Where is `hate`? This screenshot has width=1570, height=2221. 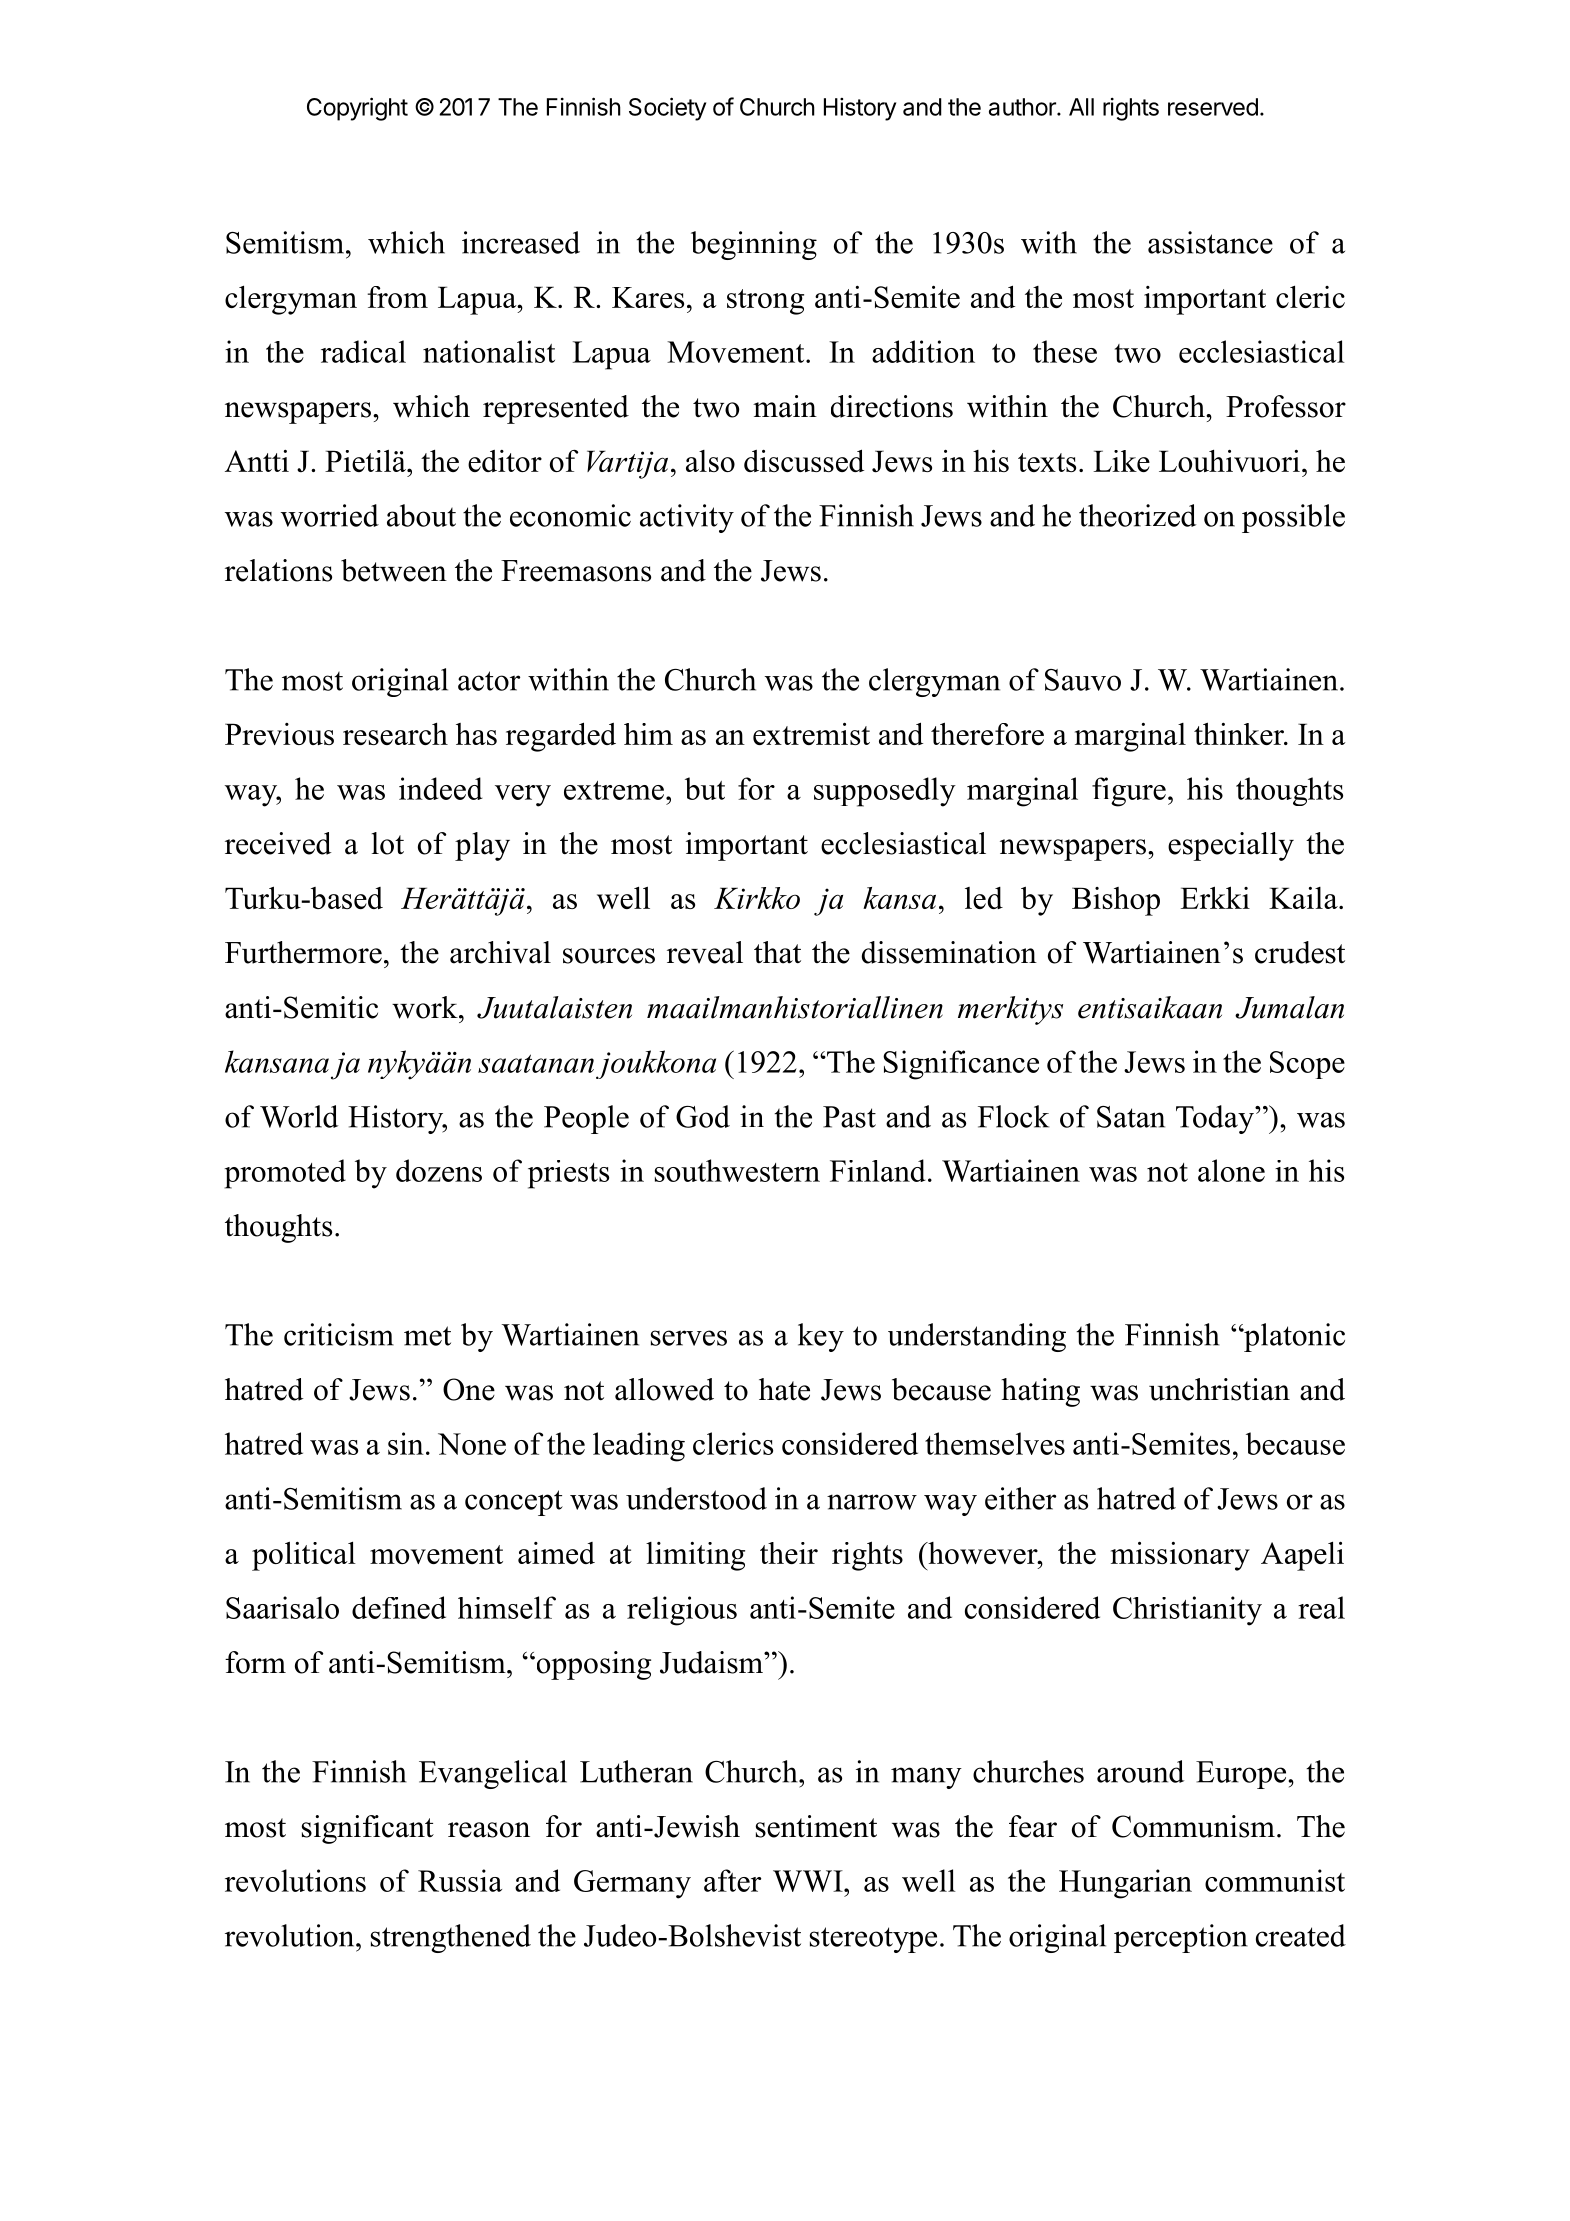 hate is located at coordinates (784, 1389).
